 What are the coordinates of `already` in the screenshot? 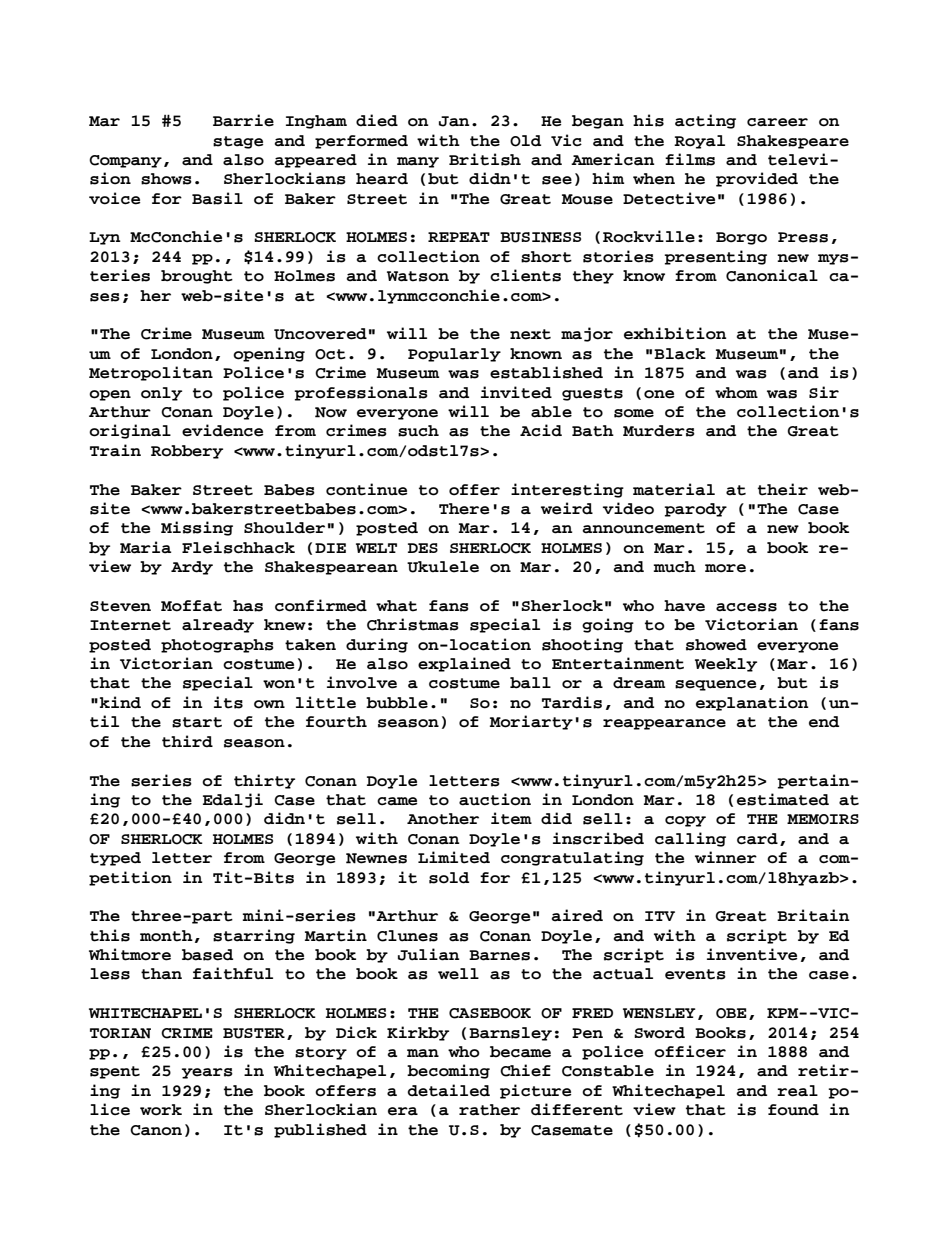 It's located at (218, 626).
